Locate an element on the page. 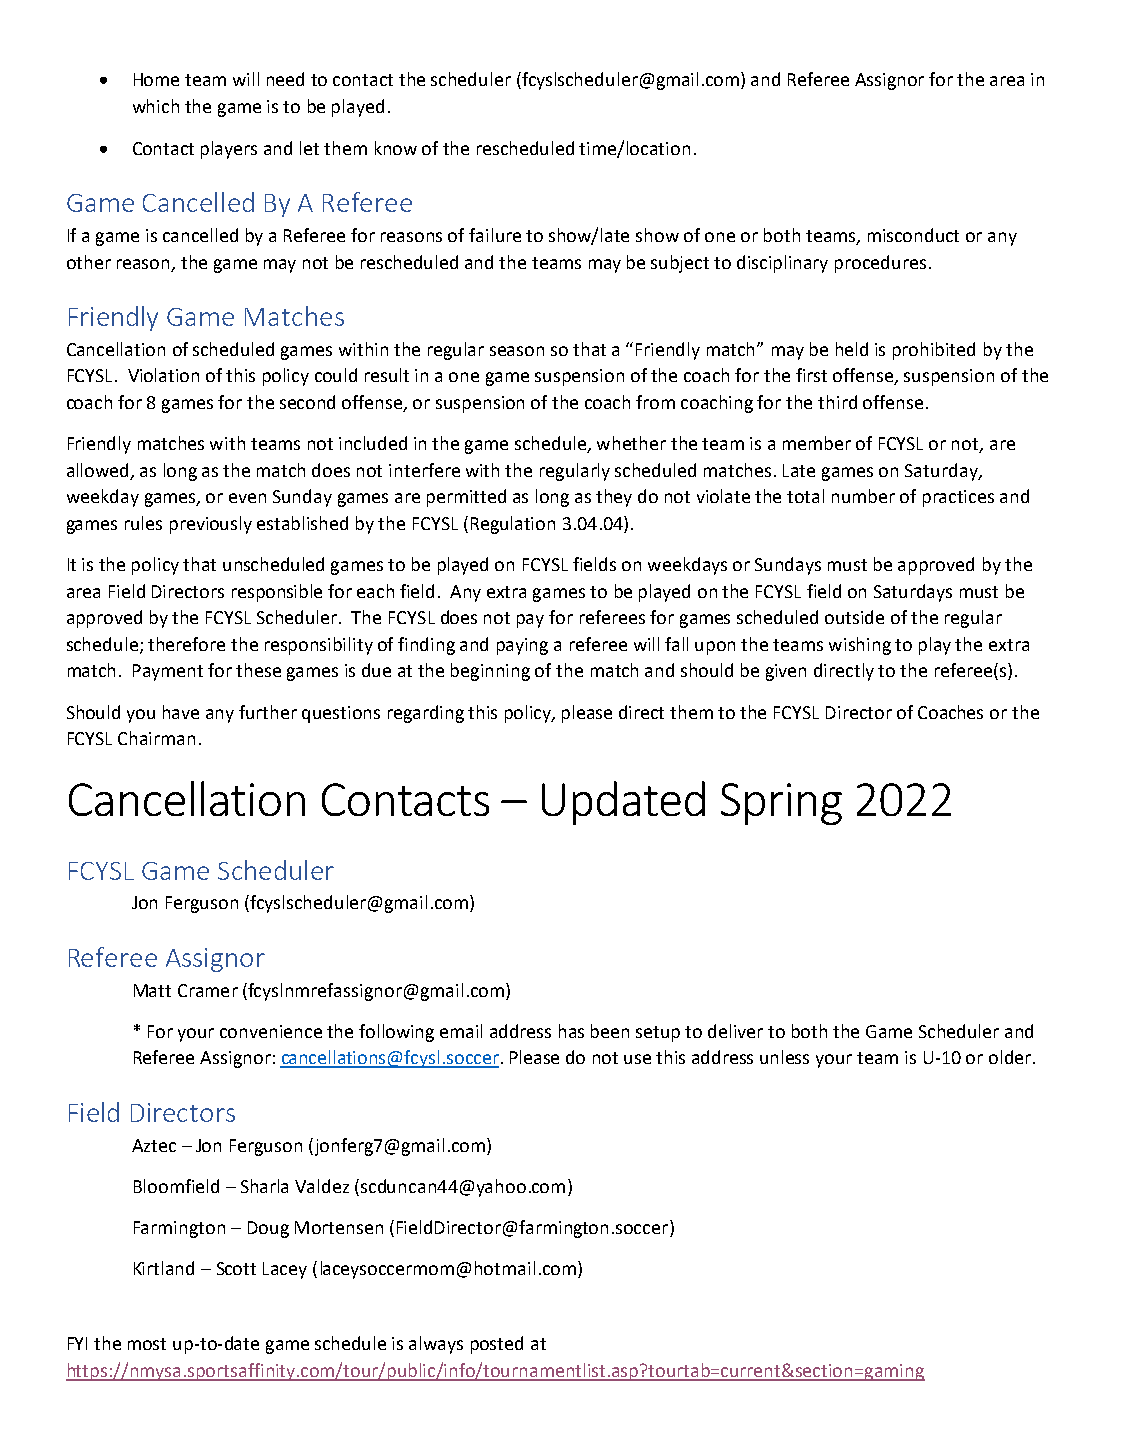 The image size is (1121, 1451). misconduct is located at coordinates (913, 235).
